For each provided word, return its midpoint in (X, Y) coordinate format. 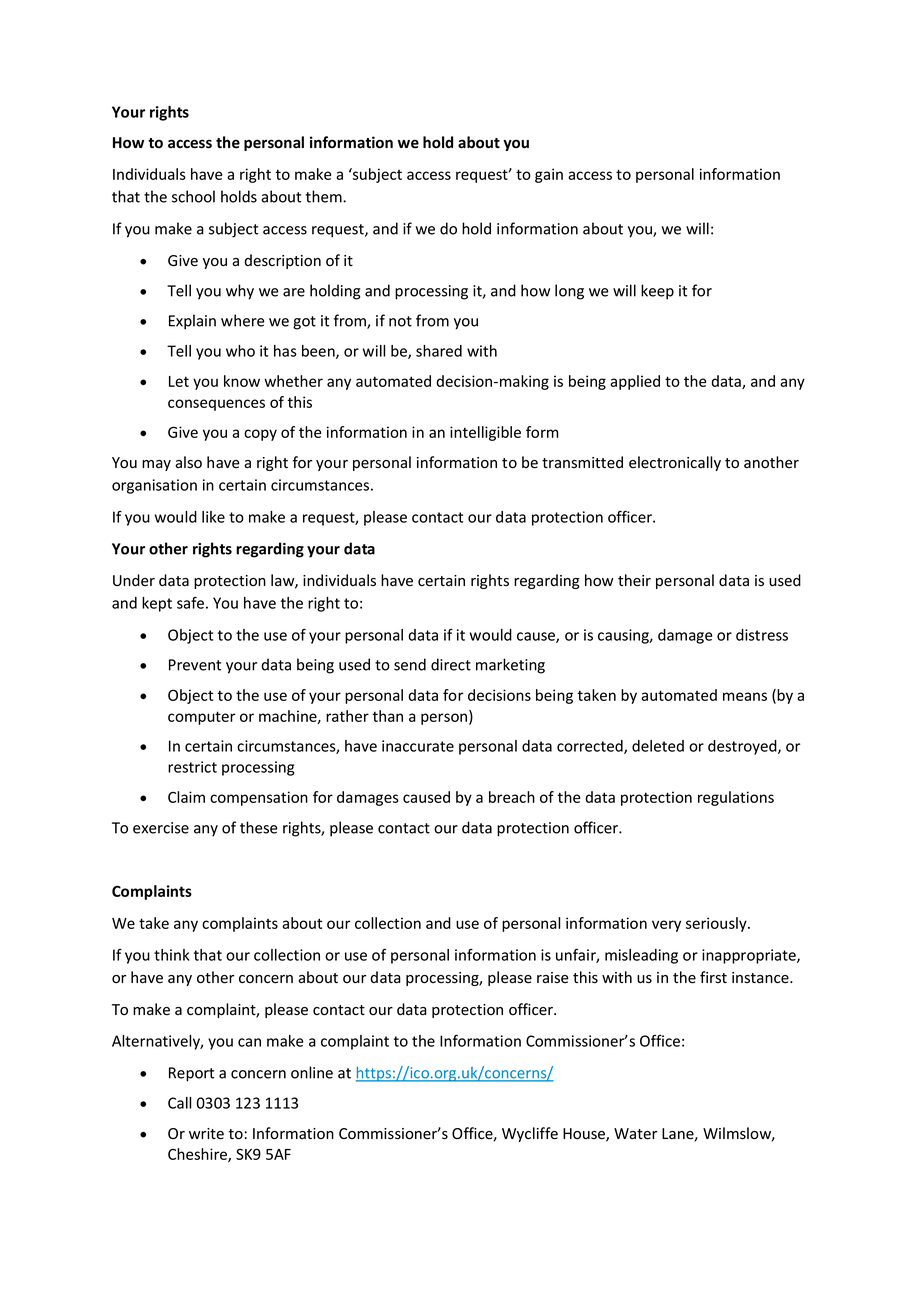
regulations (736, 798)
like (213, 517)
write (206, 1134)
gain (549, 175)
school (193, 196)
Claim (186, 797)
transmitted (582, 462)
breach (512, 797)
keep (657, 292)
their (634, 580)
